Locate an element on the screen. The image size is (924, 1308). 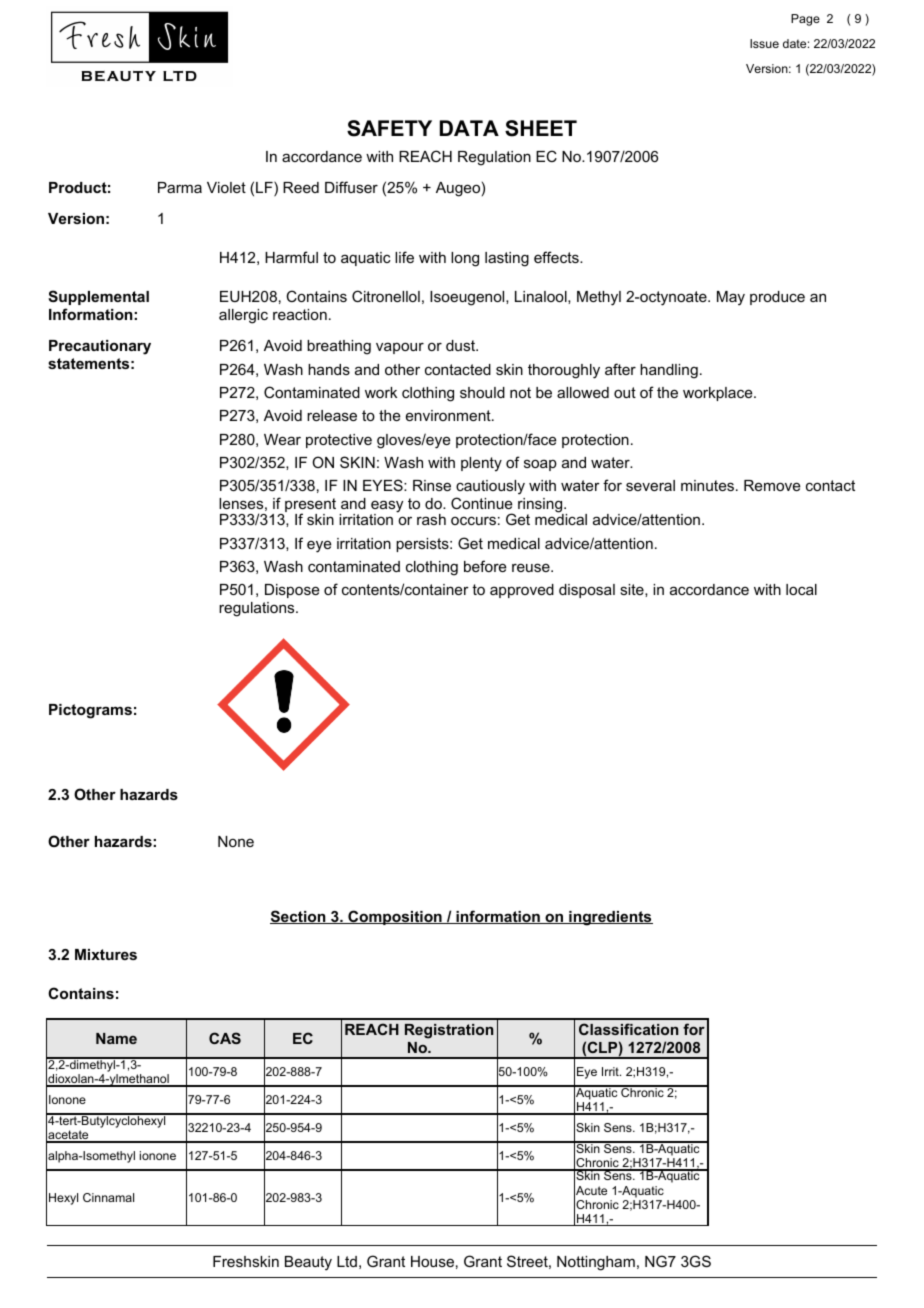
Nottingham is located at coordinates (596, 1263).
